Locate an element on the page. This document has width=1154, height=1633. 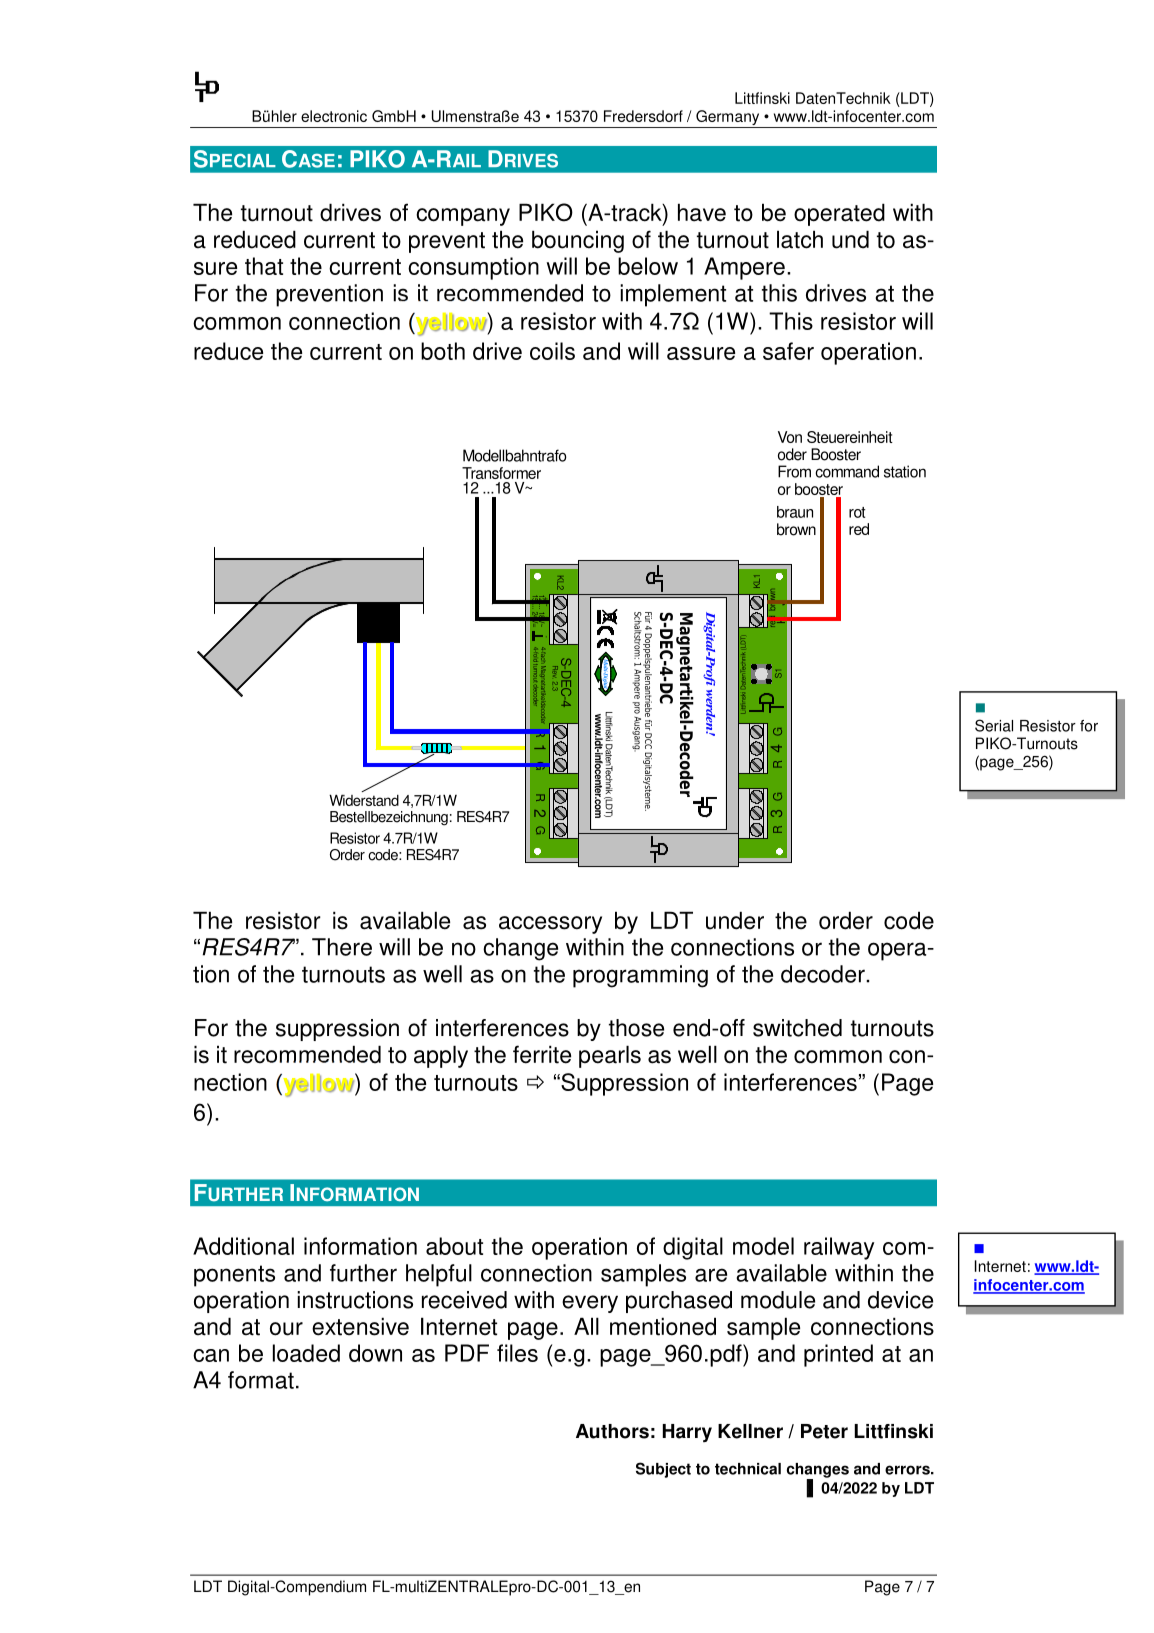
From is located at coordinates (794, 471).
